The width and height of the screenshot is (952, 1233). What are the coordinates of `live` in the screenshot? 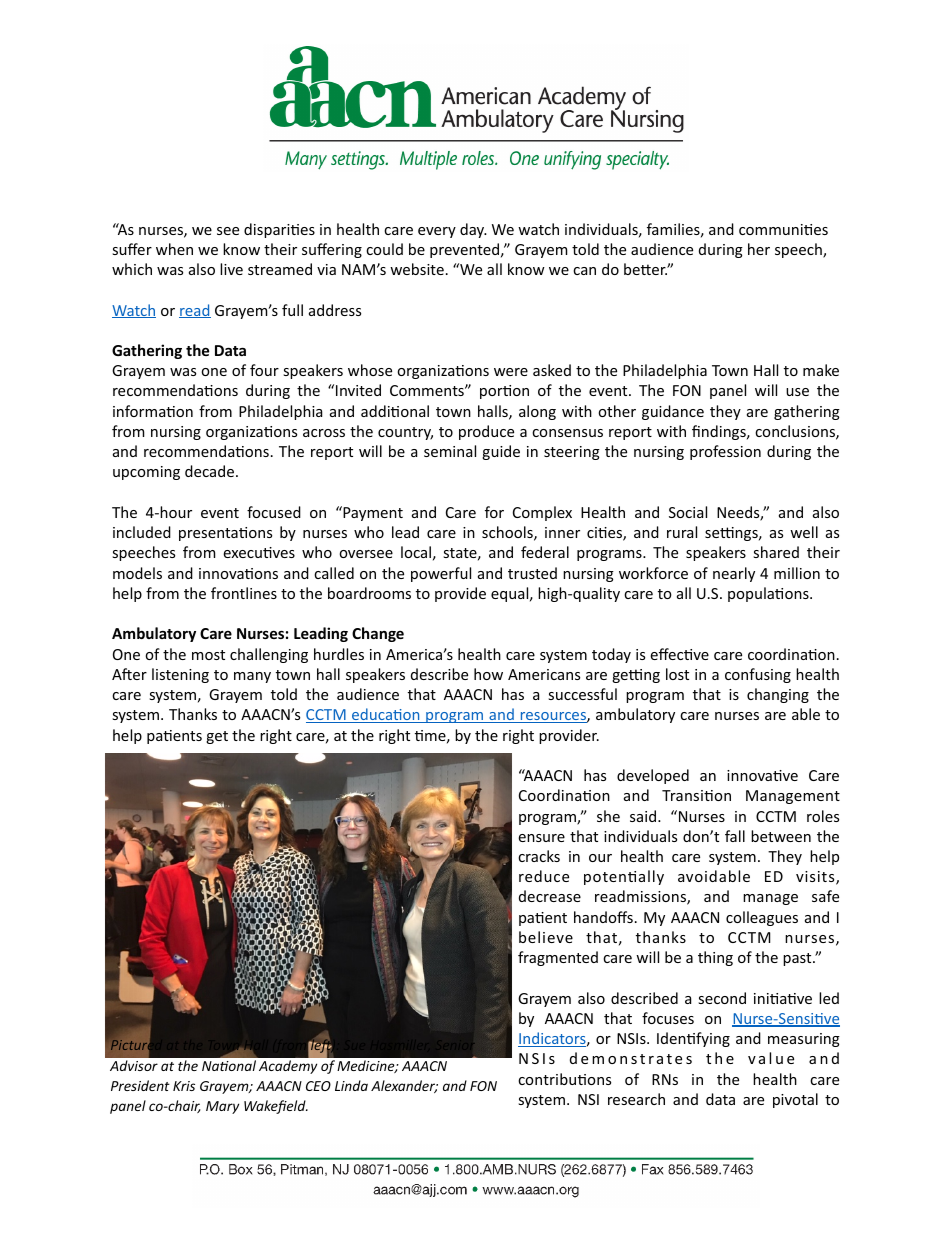 It's located at (231, 269).
